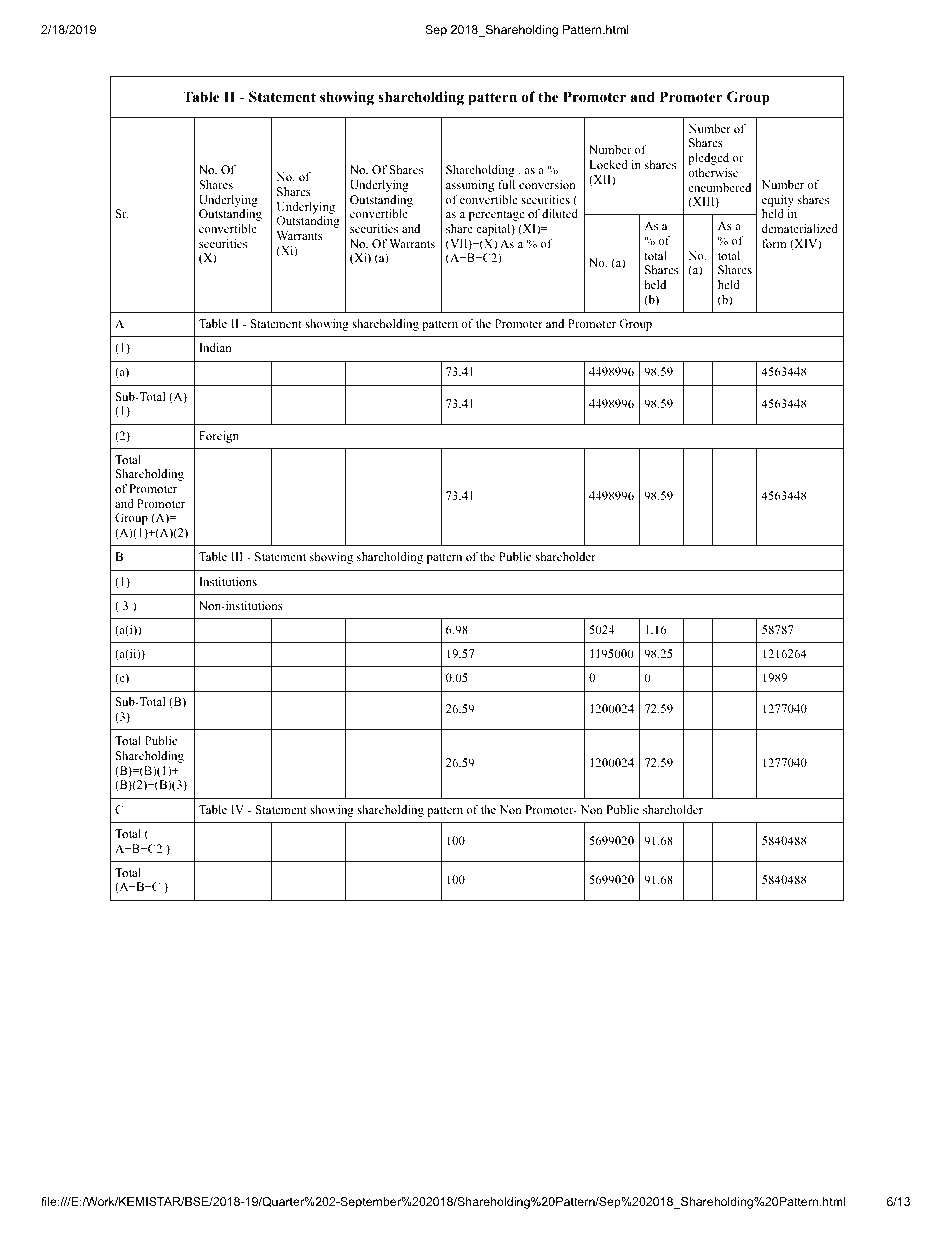  I want to click on Locked, so click(609, 164).
